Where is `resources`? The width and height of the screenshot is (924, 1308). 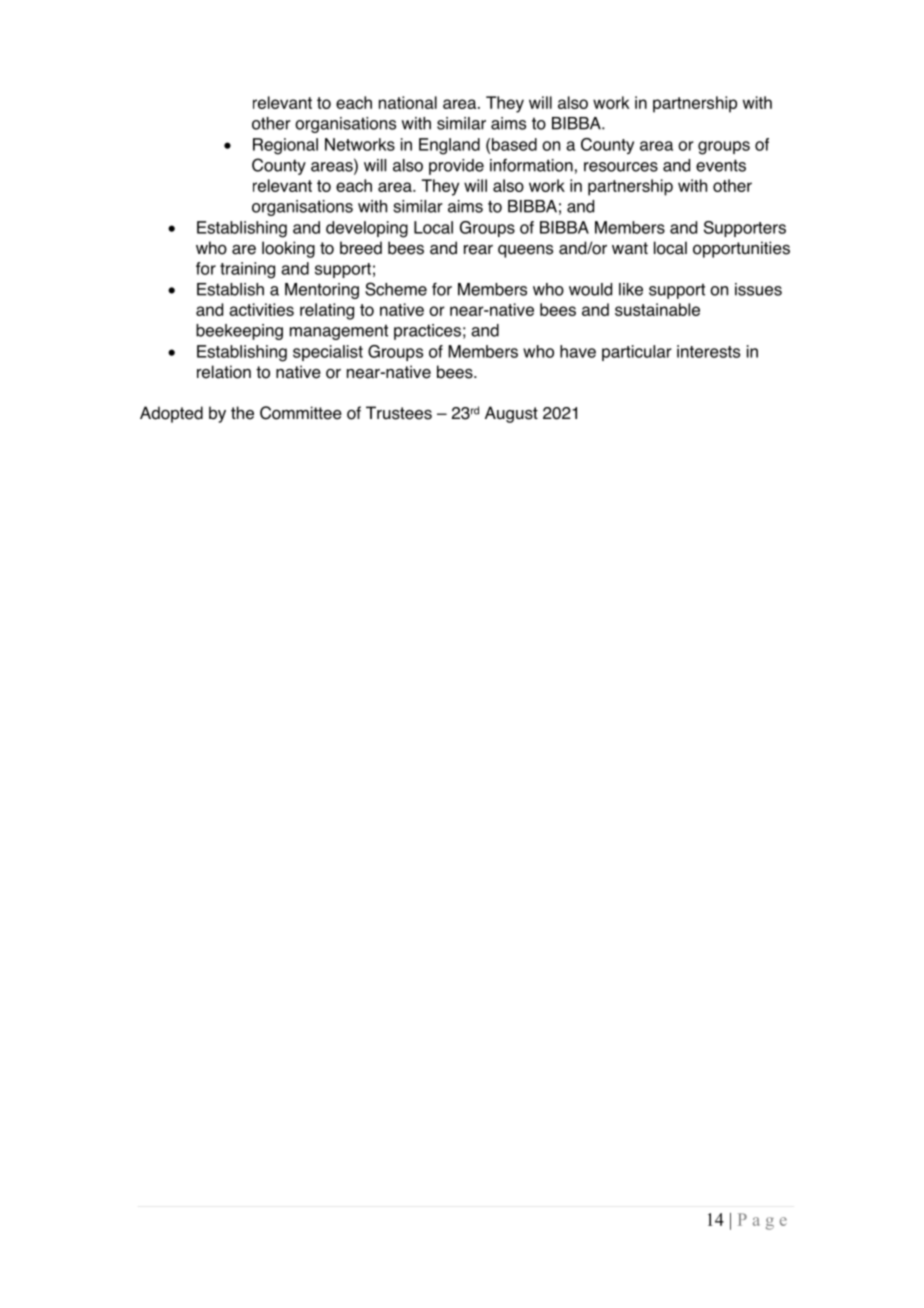 resources is located at coordinates (621, 167).
